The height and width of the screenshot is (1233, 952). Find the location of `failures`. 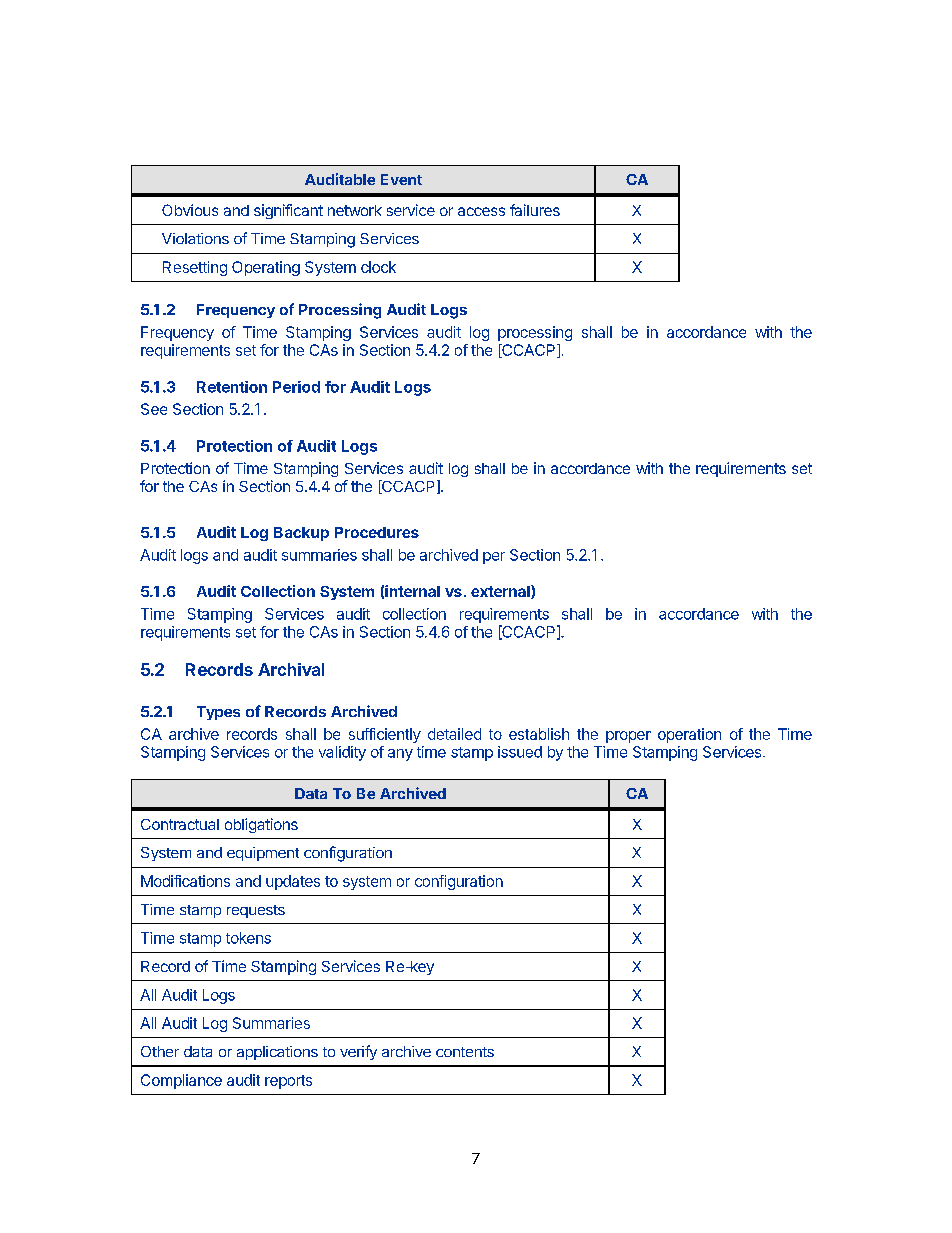

failures is located at coordinates (535, 210).
